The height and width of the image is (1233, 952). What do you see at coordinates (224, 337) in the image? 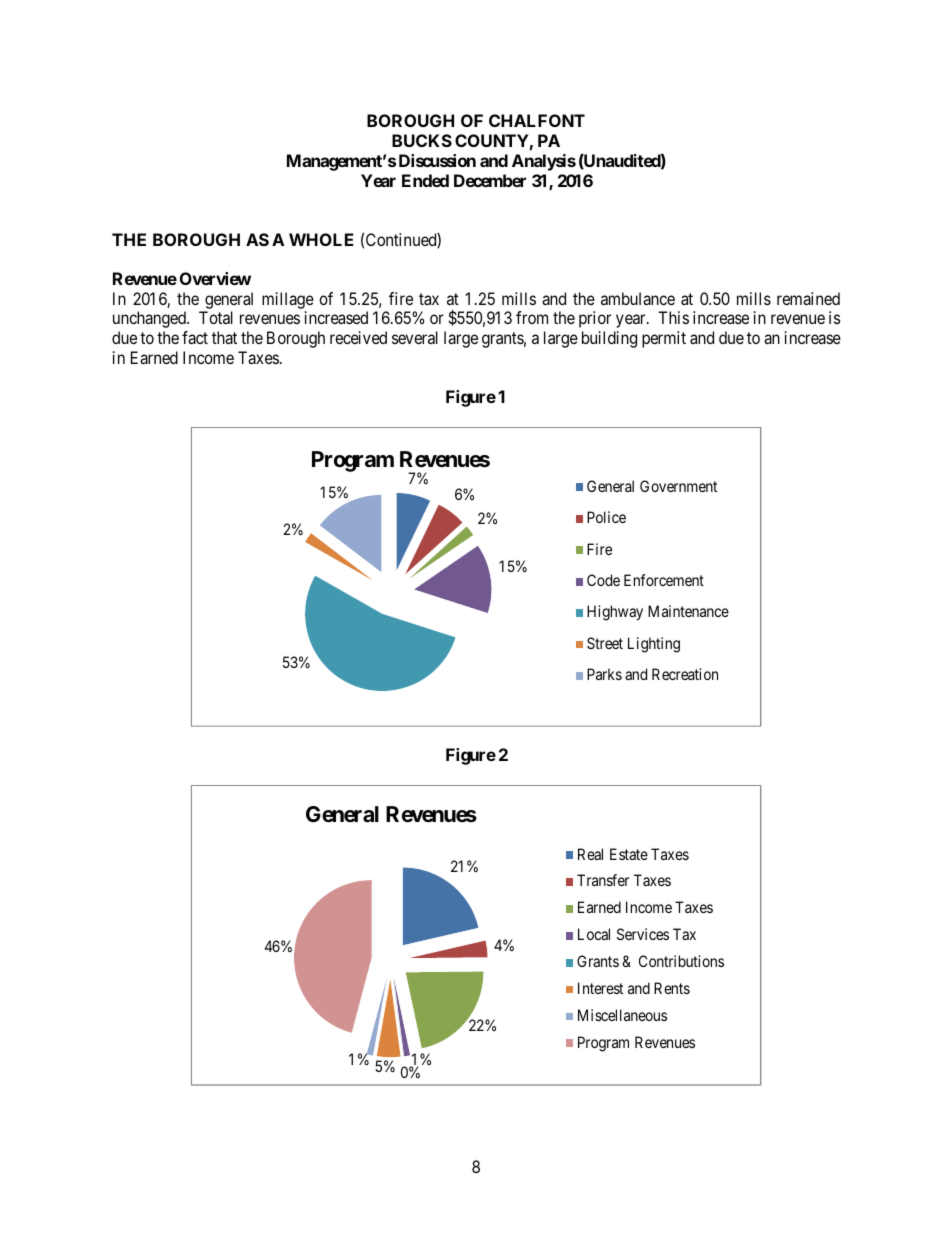
I see `that` at bounding box center [224, 337].
